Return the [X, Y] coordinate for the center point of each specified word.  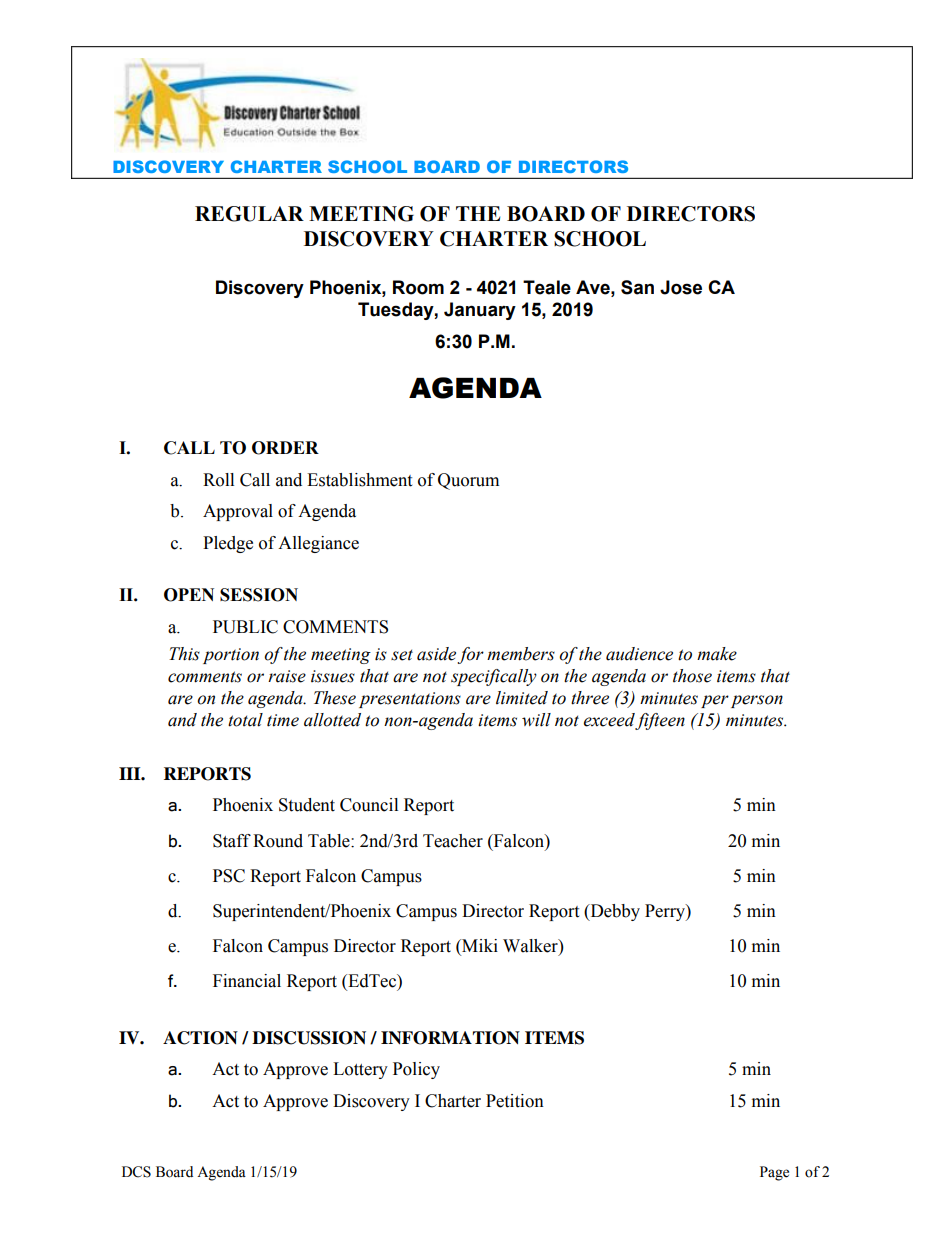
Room [418, 287]
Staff [232, 841]
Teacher [453, 841]
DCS [136, 1172]
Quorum [468, 481]
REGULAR [249, 214]
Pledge [228, 544]
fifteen [660, 721]
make [717, 654]
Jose [681, 287]
